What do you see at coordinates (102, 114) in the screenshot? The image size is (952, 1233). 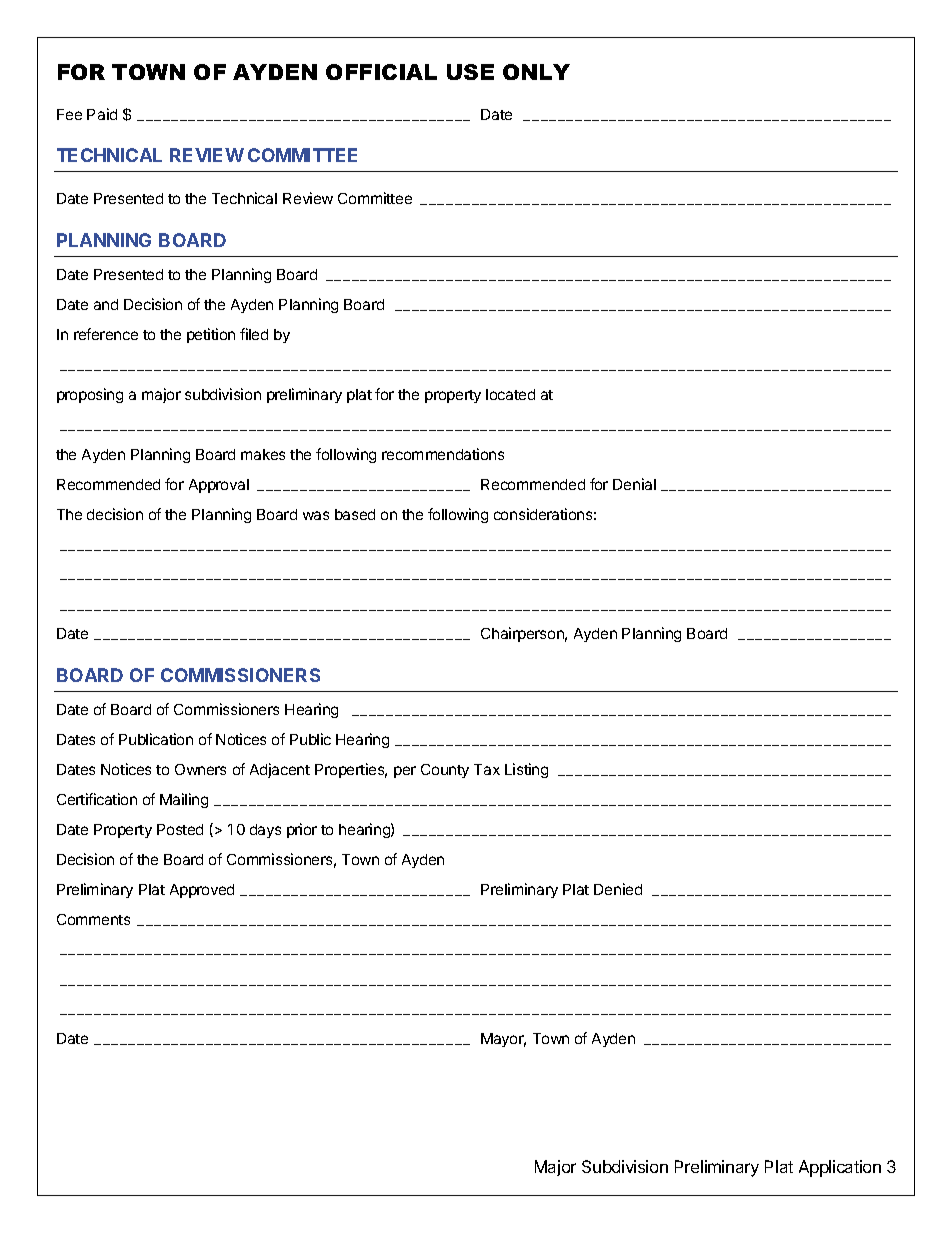 I see `Paid` at bounding box center [102, 114].
